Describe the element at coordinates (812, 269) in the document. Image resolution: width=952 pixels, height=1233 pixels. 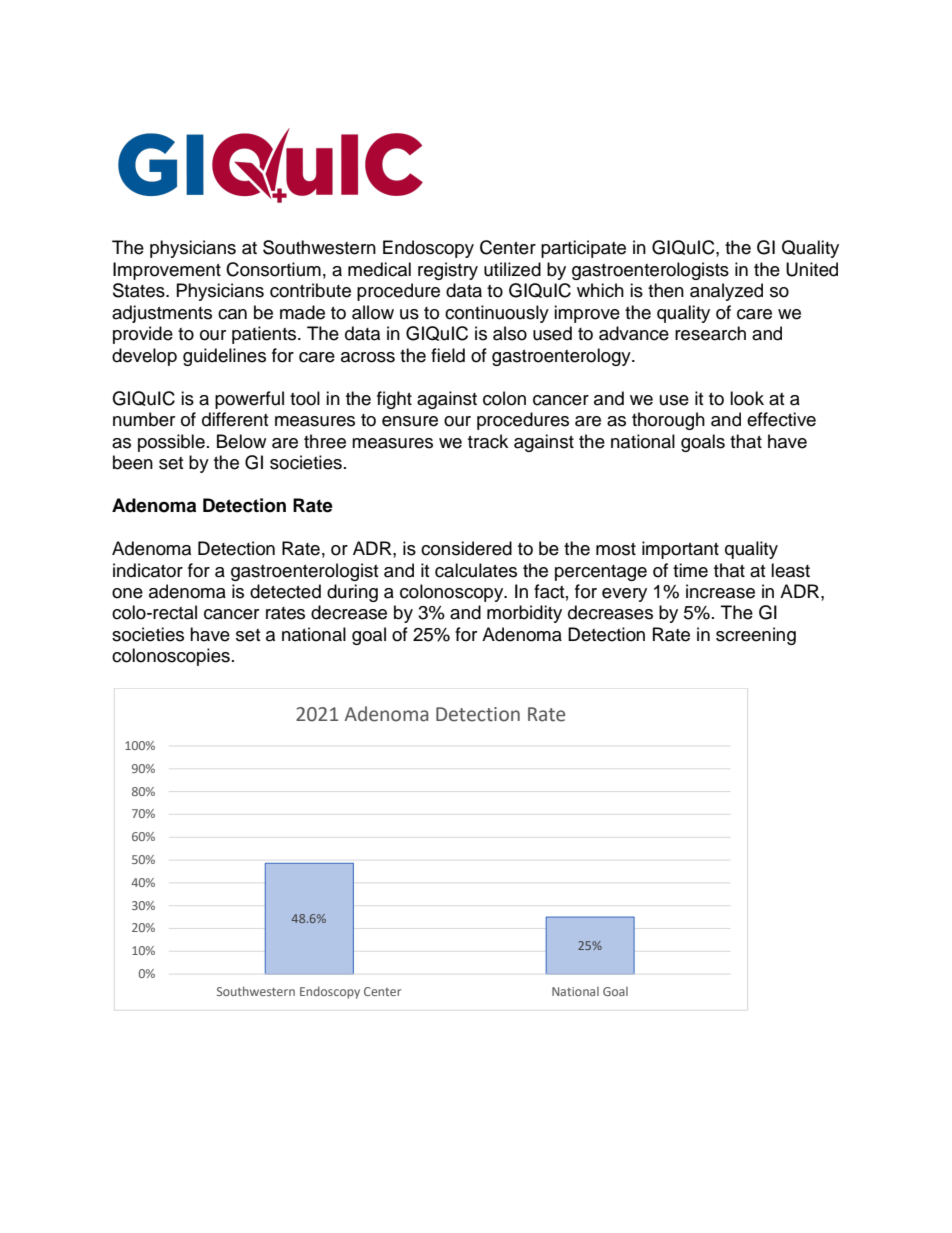
I see `United` at that location.
